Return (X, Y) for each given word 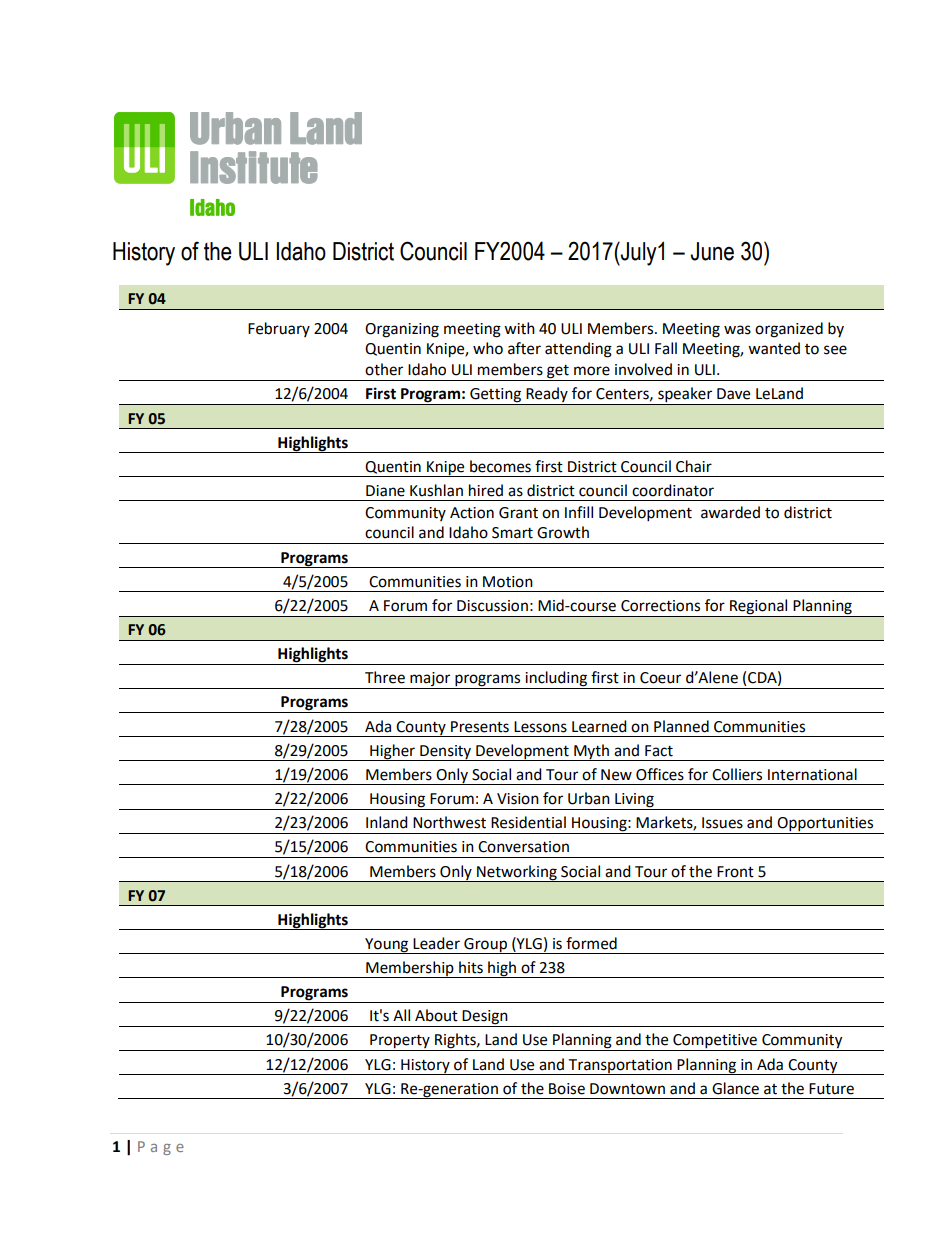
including (556, 680)
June (712, 251)
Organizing (402, 330)
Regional (759, 608)
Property (400, 1042)
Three (385, 677)
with (519, 328)
